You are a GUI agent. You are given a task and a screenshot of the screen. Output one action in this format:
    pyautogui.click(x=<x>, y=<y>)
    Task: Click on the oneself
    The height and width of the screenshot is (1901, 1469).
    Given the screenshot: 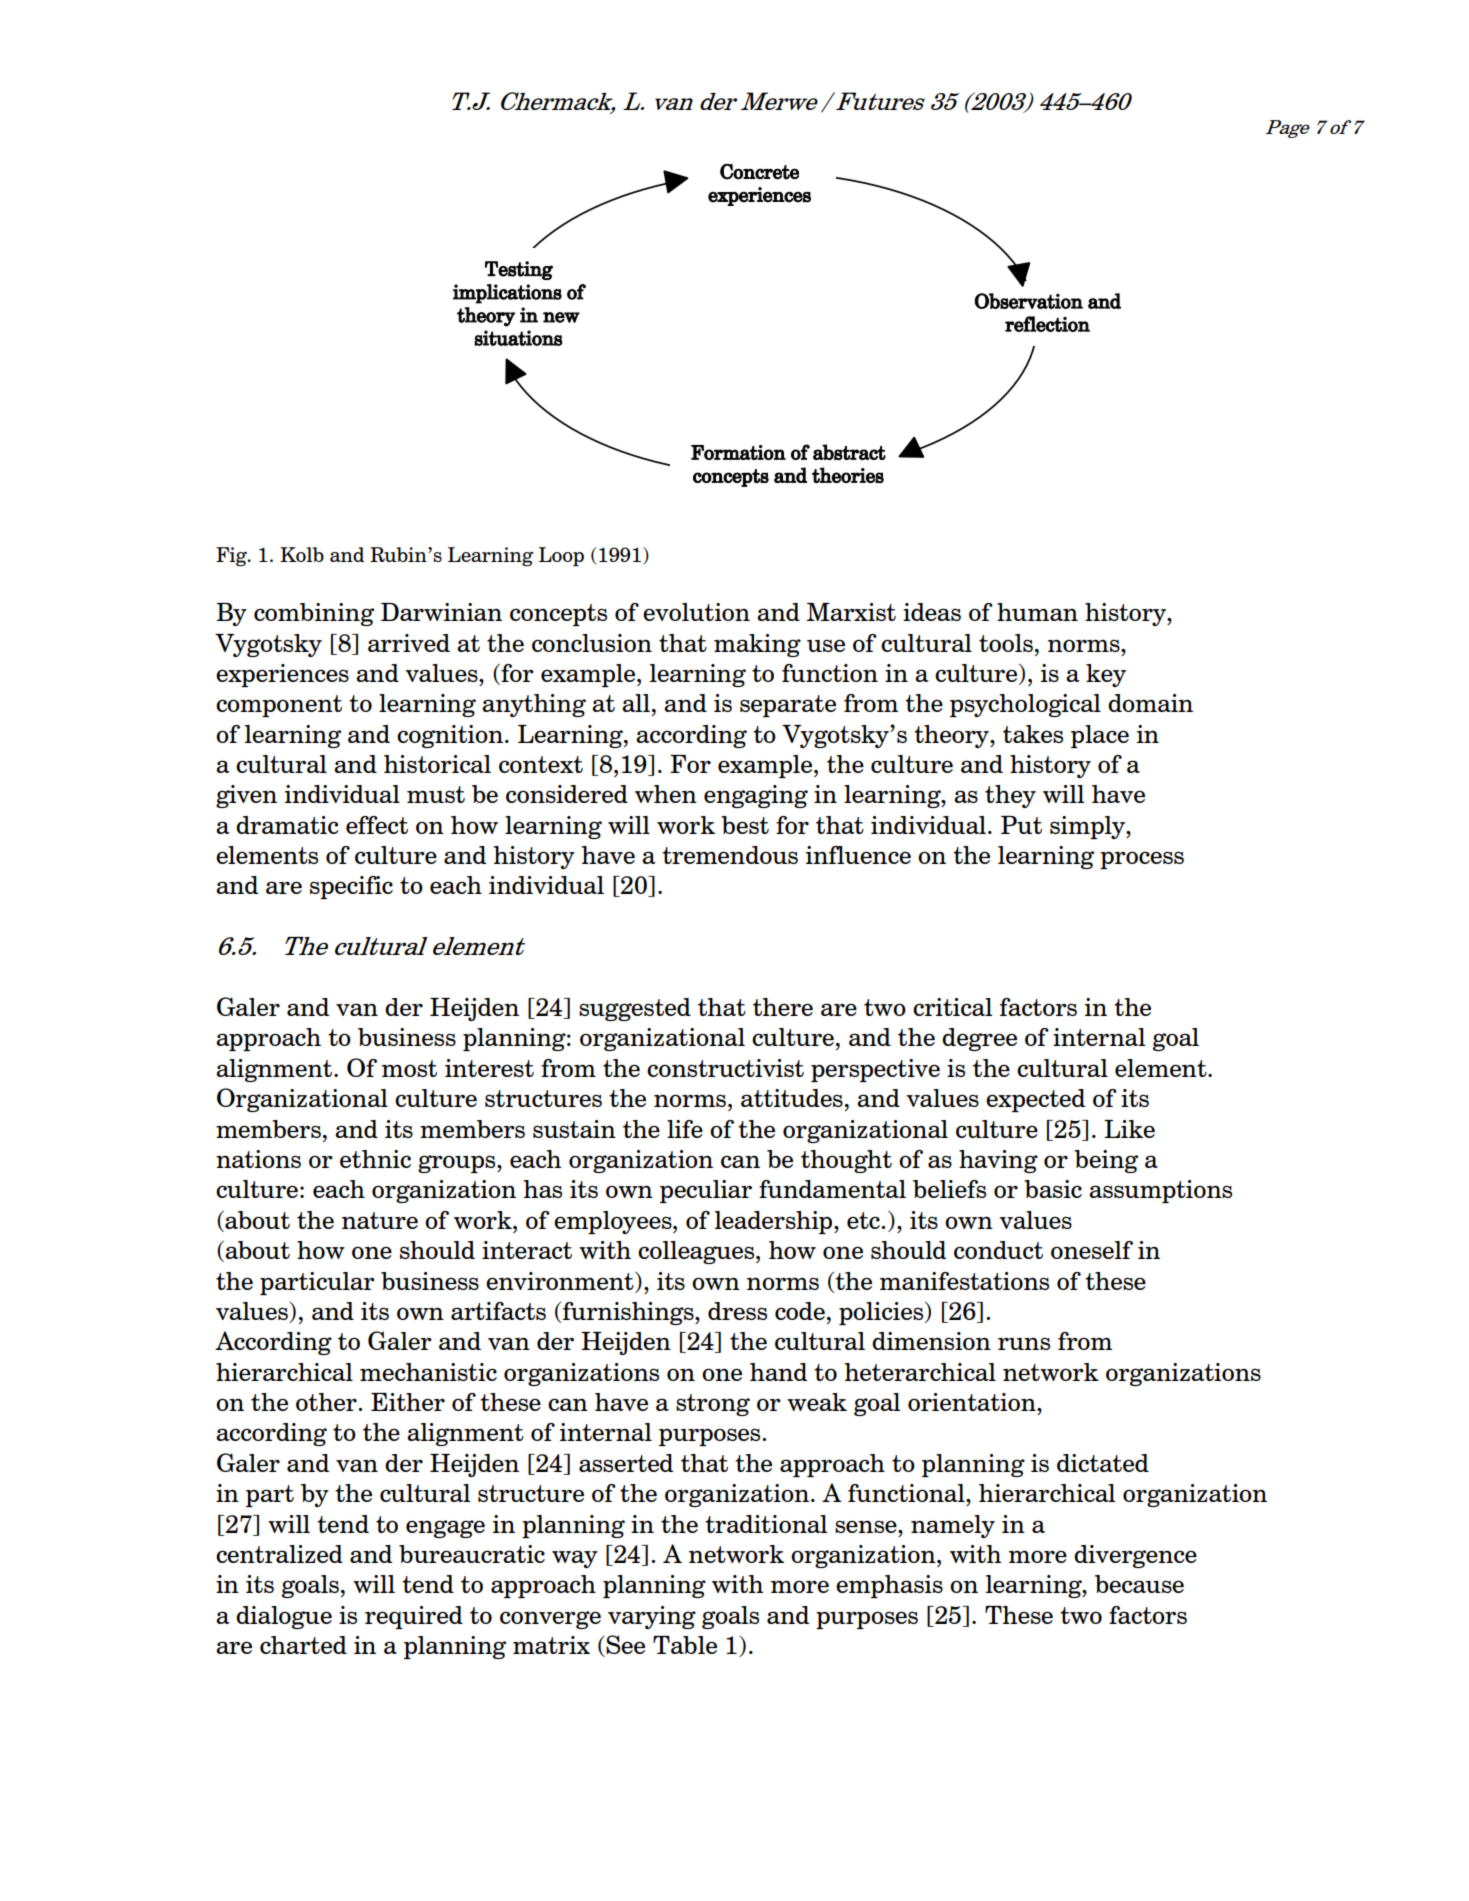 What is the action you would take?
    pyautogui.click(x=1092, y=1250)
